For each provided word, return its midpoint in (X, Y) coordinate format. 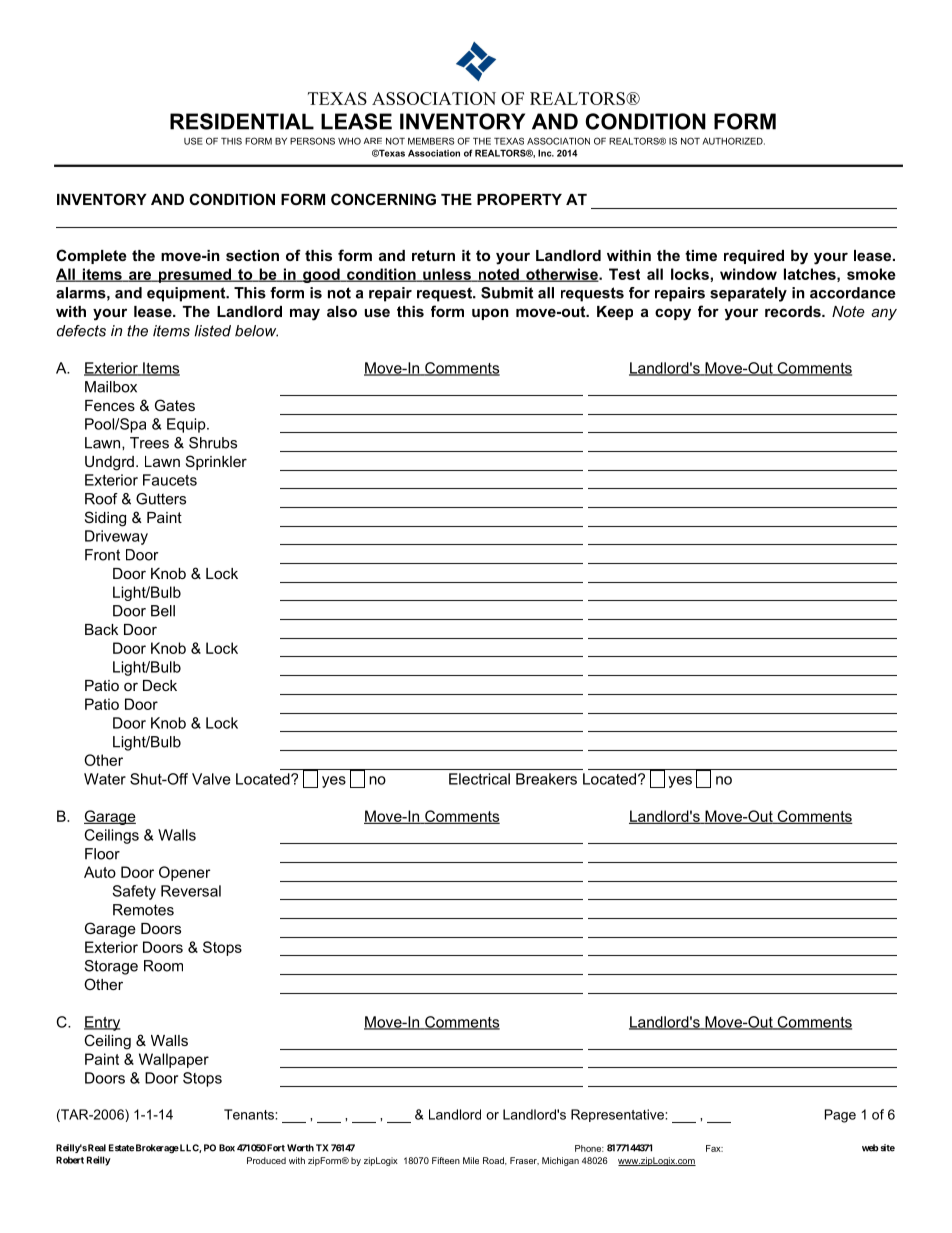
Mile (471, 1160)
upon (490, 314)
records (794, 311)
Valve (211, 779)
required (754, 257)
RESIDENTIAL (242, 121)
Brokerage (157, 1149)
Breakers (546, 779)
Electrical (479, 779)
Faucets (170, 480)
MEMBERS (431, 141)
